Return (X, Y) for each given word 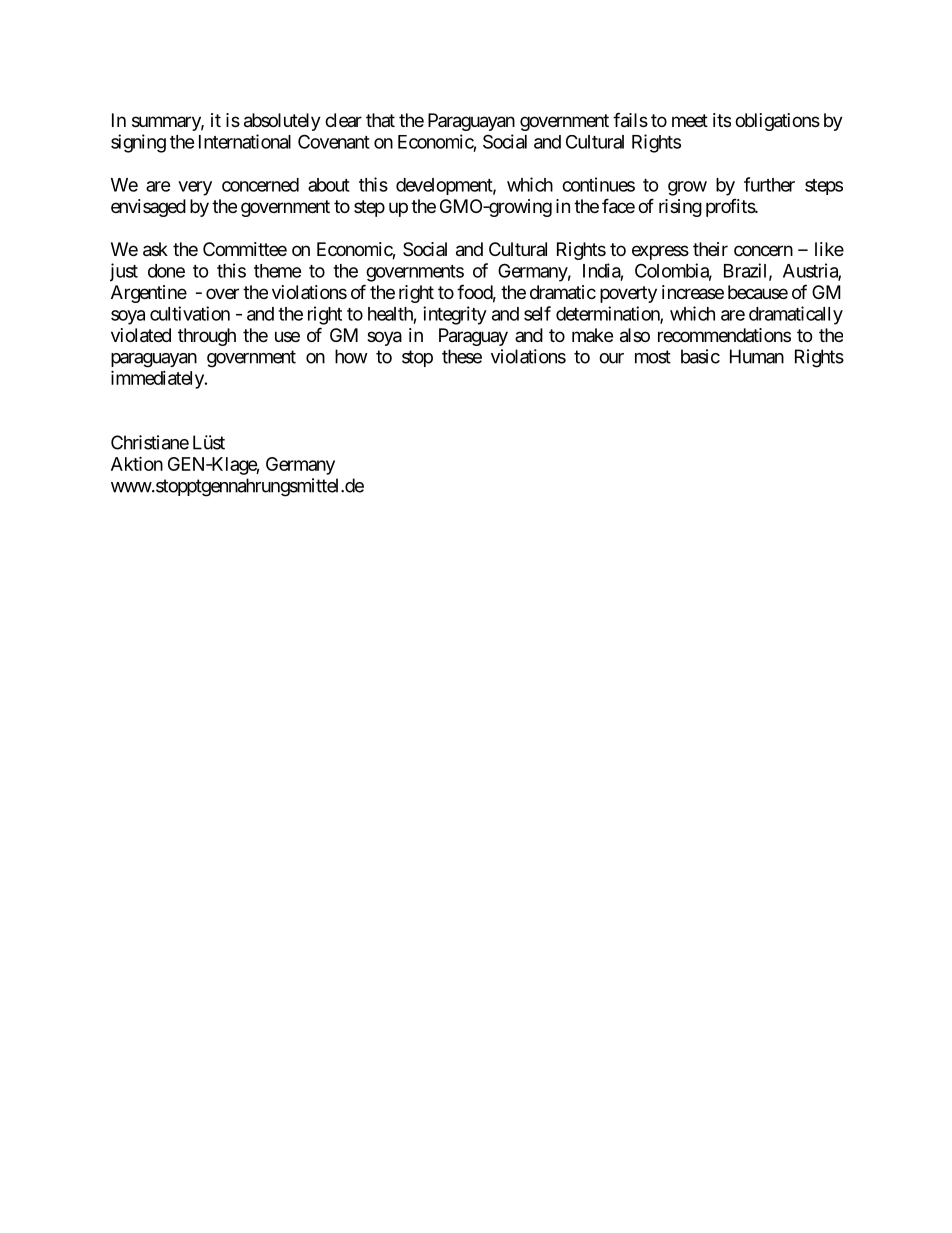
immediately (158, 379)
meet (690, 120)
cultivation (190, 313)
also (635, 335)
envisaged (148, 208)
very (195, 188)
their (710, 249)
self (537, 313)
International (245, 141)
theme (278, 271)
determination (608, 314)
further (769, 184)
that (380, 120)
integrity (455, 315)
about (329, 185)
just (124, 272)
